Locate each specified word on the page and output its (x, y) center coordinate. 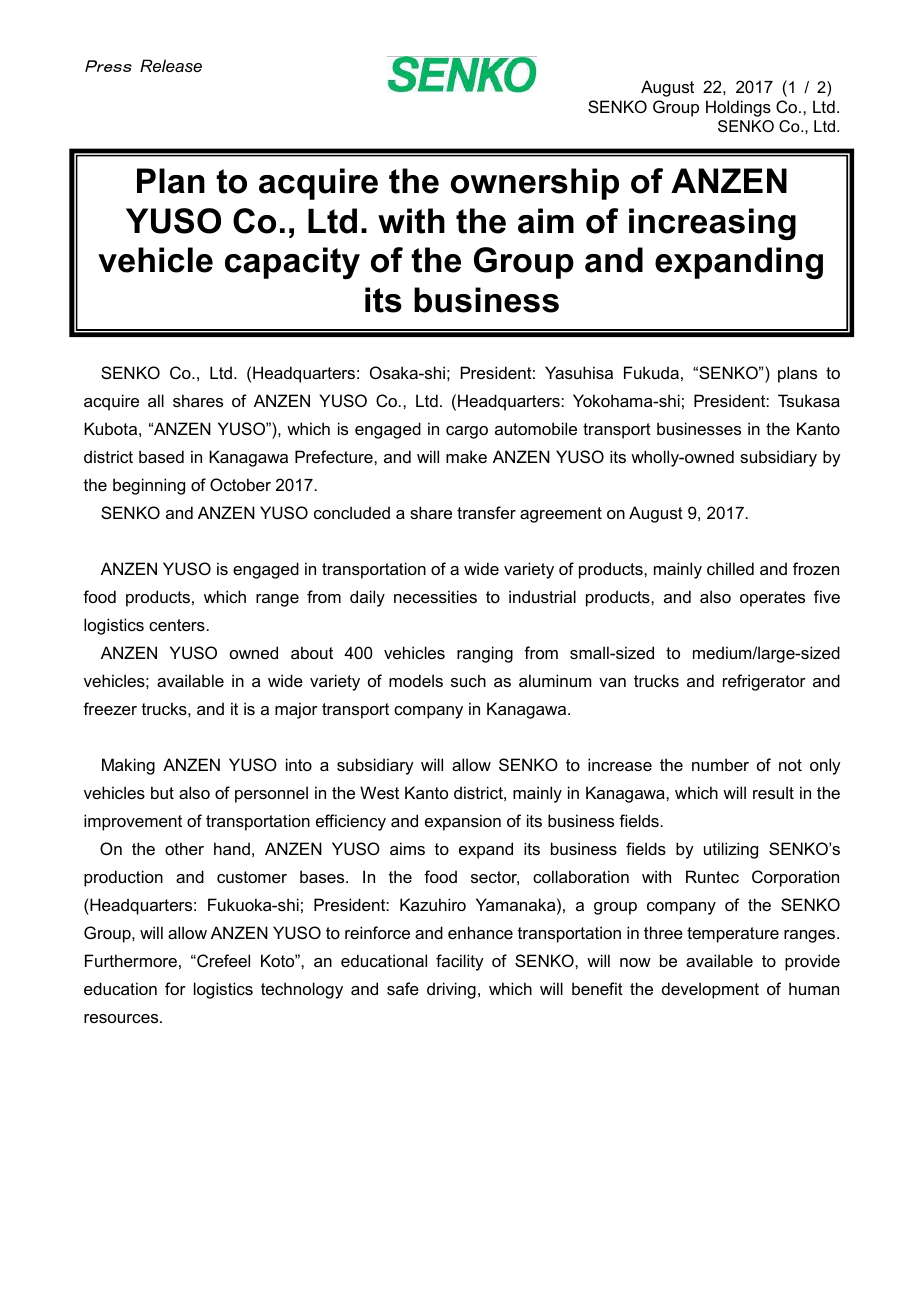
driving (451, 990)
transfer (486, 512)
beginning (149, 486)
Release (171, 65)
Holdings (738, 108)
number (720, 764)
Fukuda (651, 372)
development (710, 990)
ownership (535, 184)
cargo (467, 432)
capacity (292, 263)
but (162, 792)
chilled (730, 568)
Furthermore (131, 960)
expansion (463, 822)
